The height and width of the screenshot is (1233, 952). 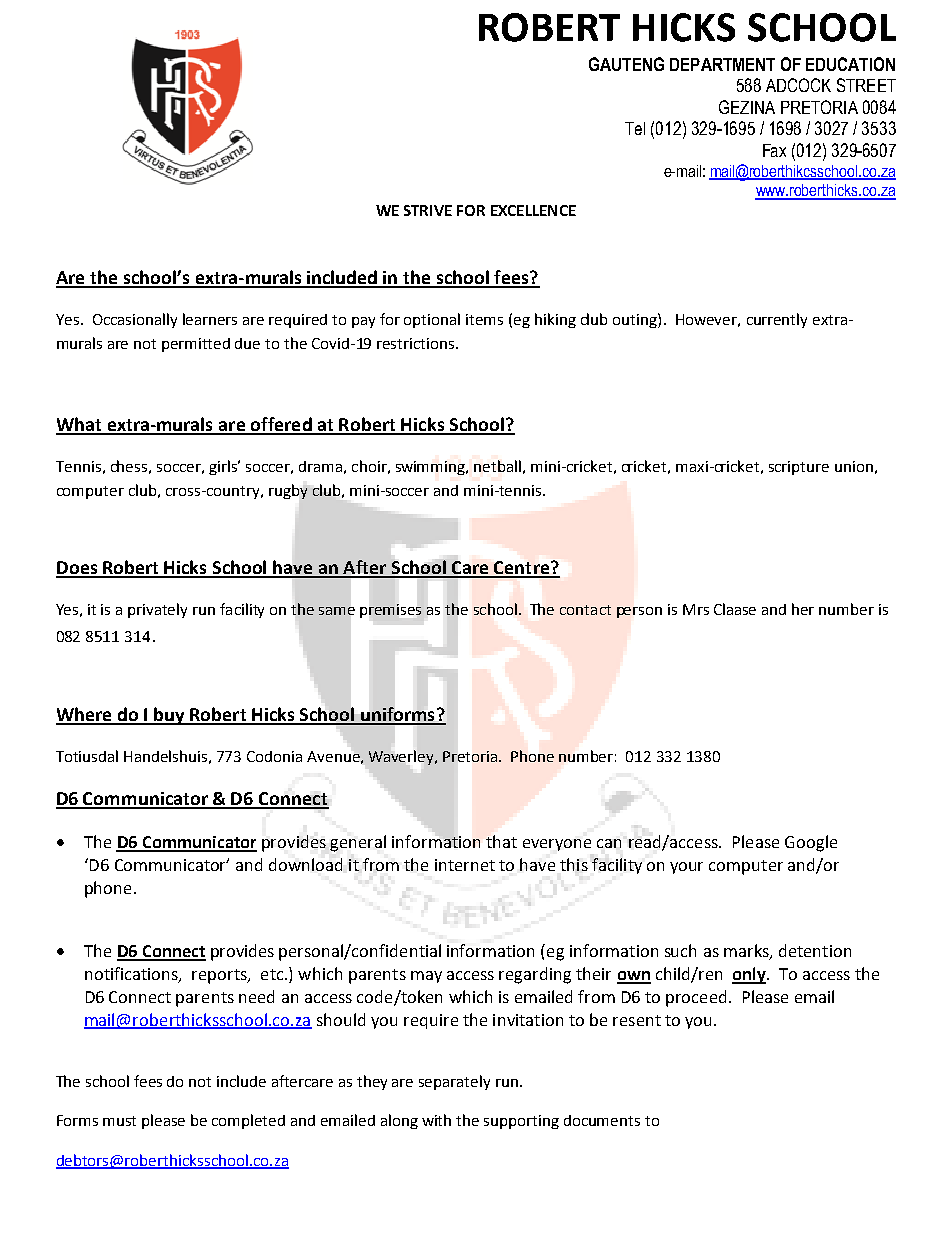 I want to click on that, so click(x=501, y=841).
